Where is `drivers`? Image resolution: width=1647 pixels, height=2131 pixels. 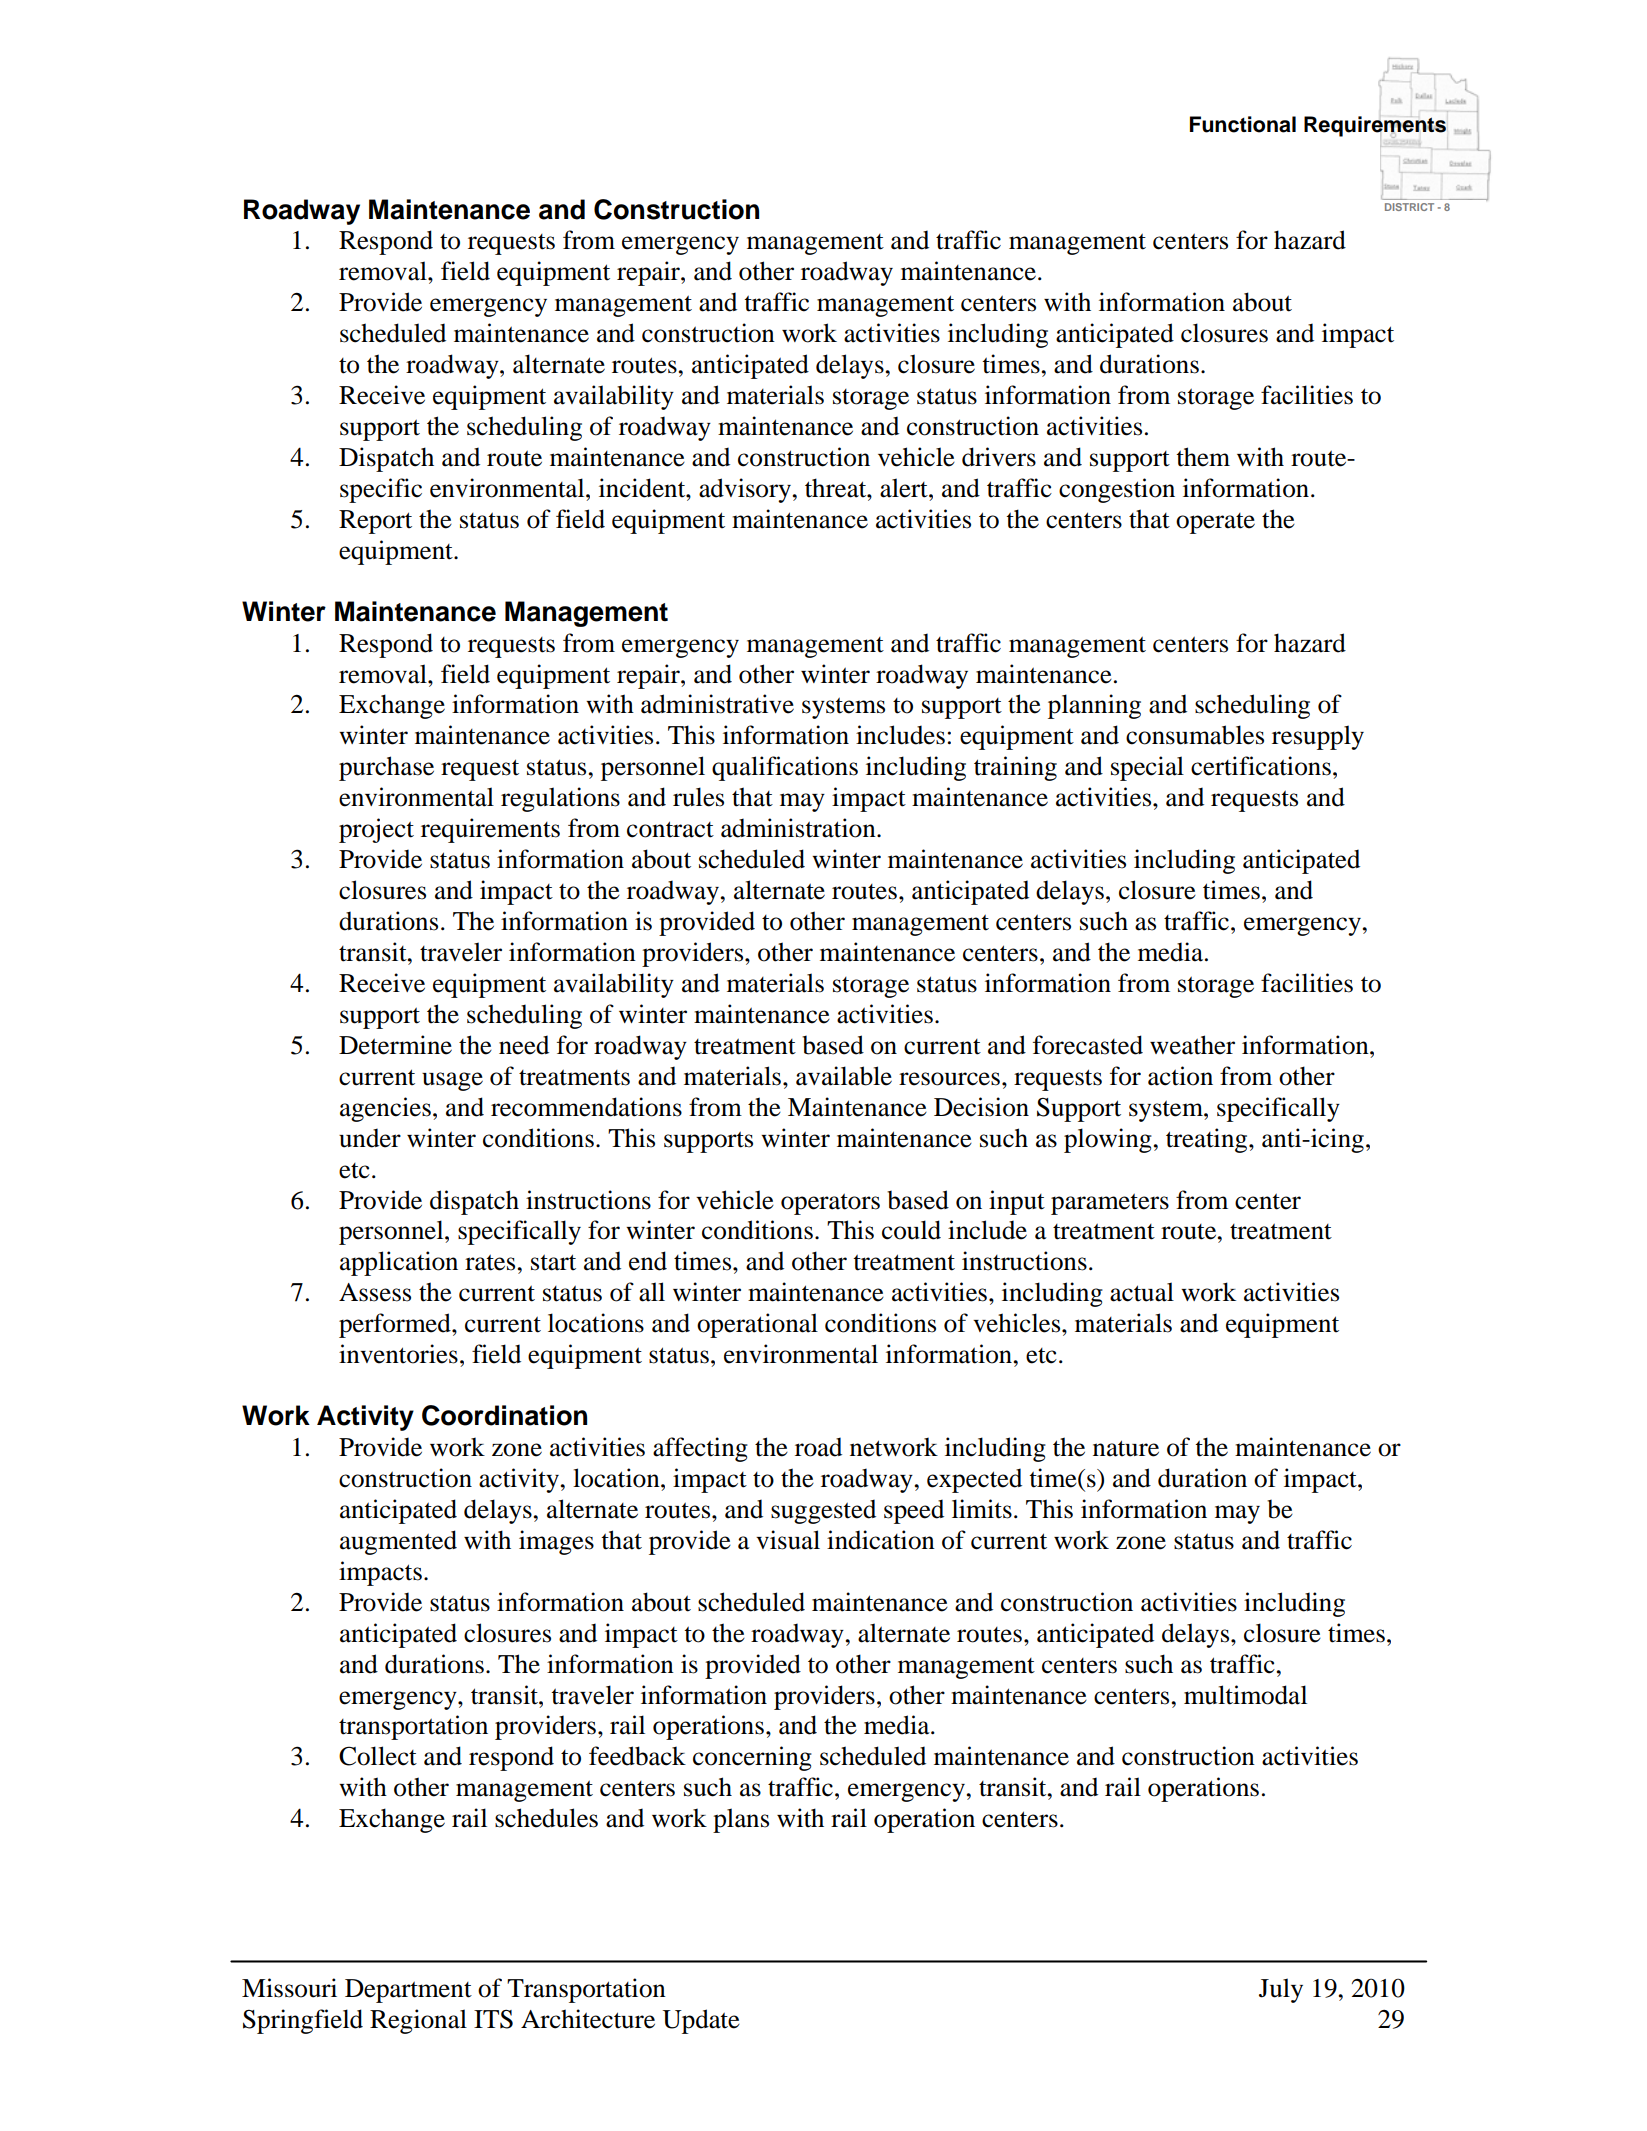
drivers is located at coordinates (999, 457).
